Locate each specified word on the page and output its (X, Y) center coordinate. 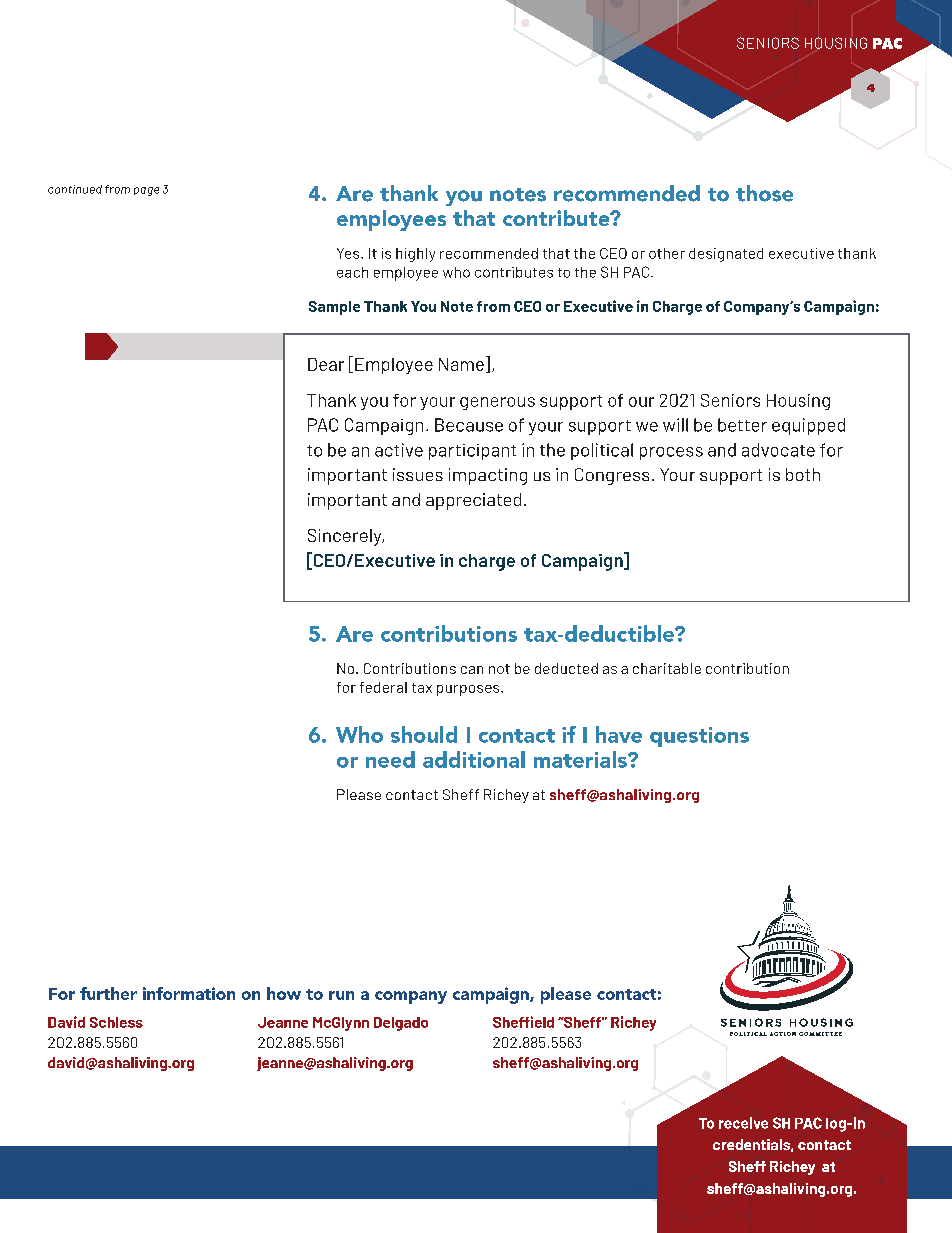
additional (474, 759)
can (472, 670)
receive (743, 1123)
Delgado (401, 1024)
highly (415, 255)
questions (699, 737)
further (108, 993)
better (742, 425)
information (189, 993)
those (764, 193)
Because (469, 425)
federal (383, 687)
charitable (667, 668)
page (146, 191)
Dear (326, 364)
